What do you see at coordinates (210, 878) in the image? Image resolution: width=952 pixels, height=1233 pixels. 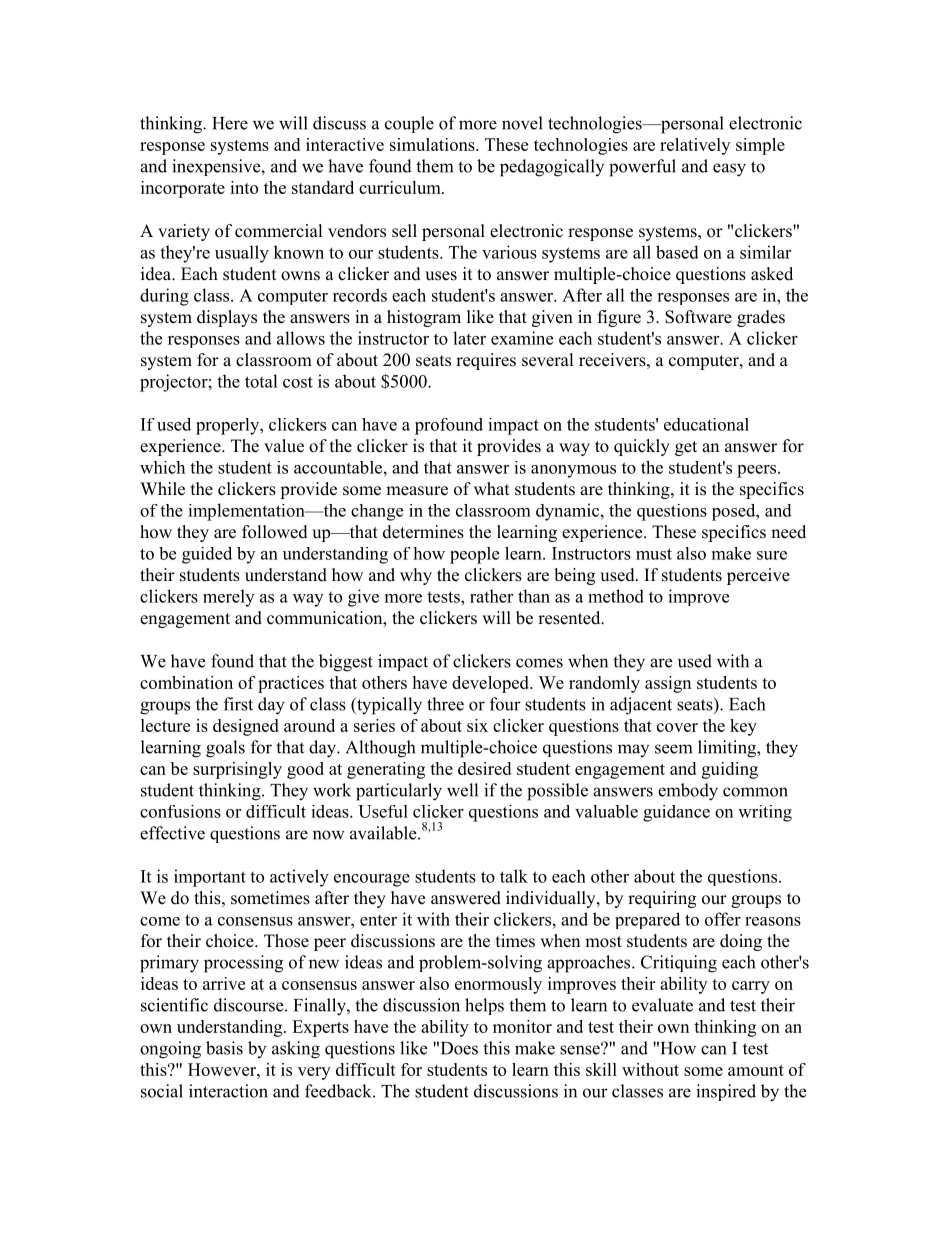 I see `important` at bounding box center [210, 878].
